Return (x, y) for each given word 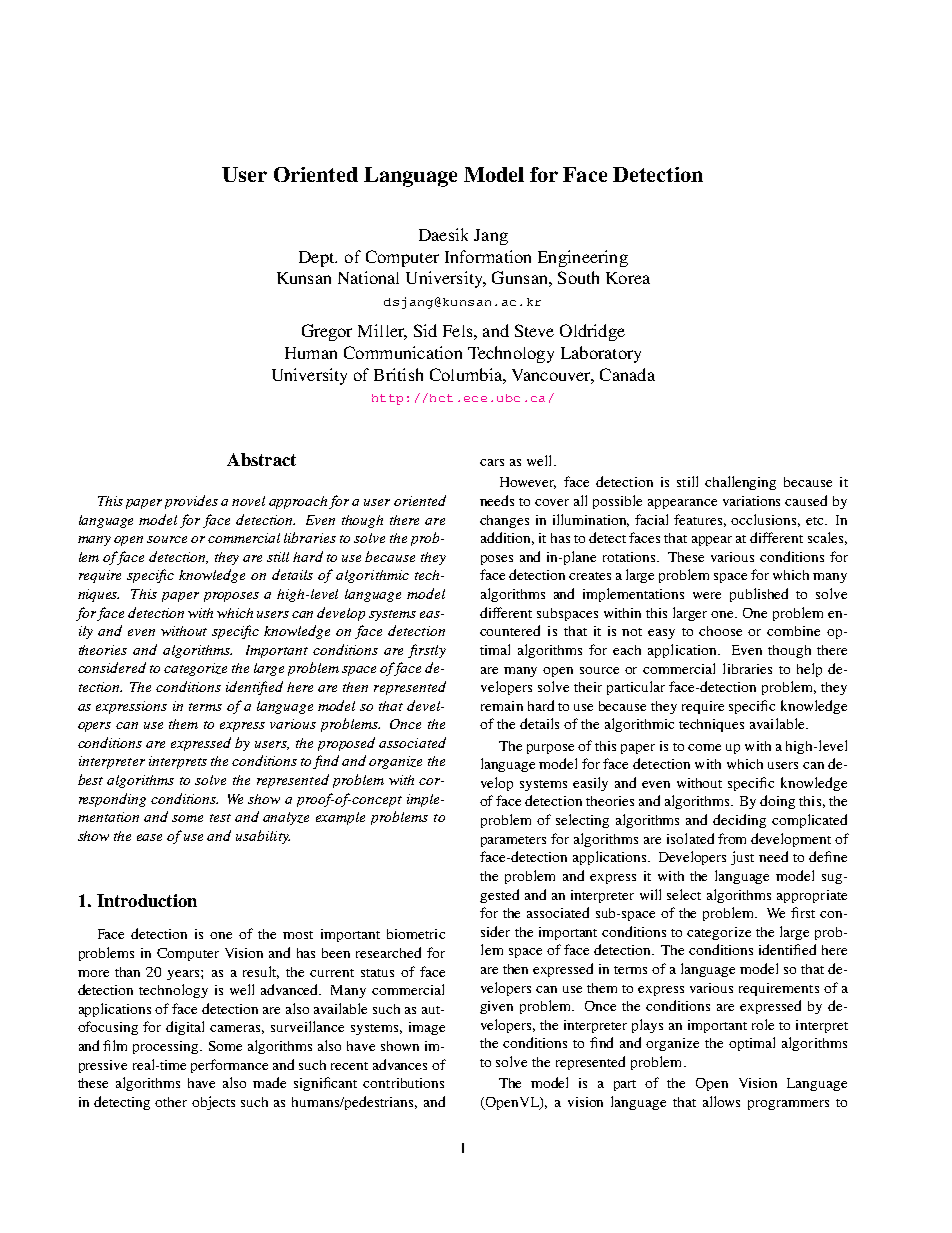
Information (488, 256)
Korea (628, 278)
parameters (513, 841)
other (171, 1102)
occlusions (765, 520)
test (220, 818)
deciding (739, 821)
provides (191, 502)
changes (504, 521)
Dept (318, 259)
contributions (403, 1083)
